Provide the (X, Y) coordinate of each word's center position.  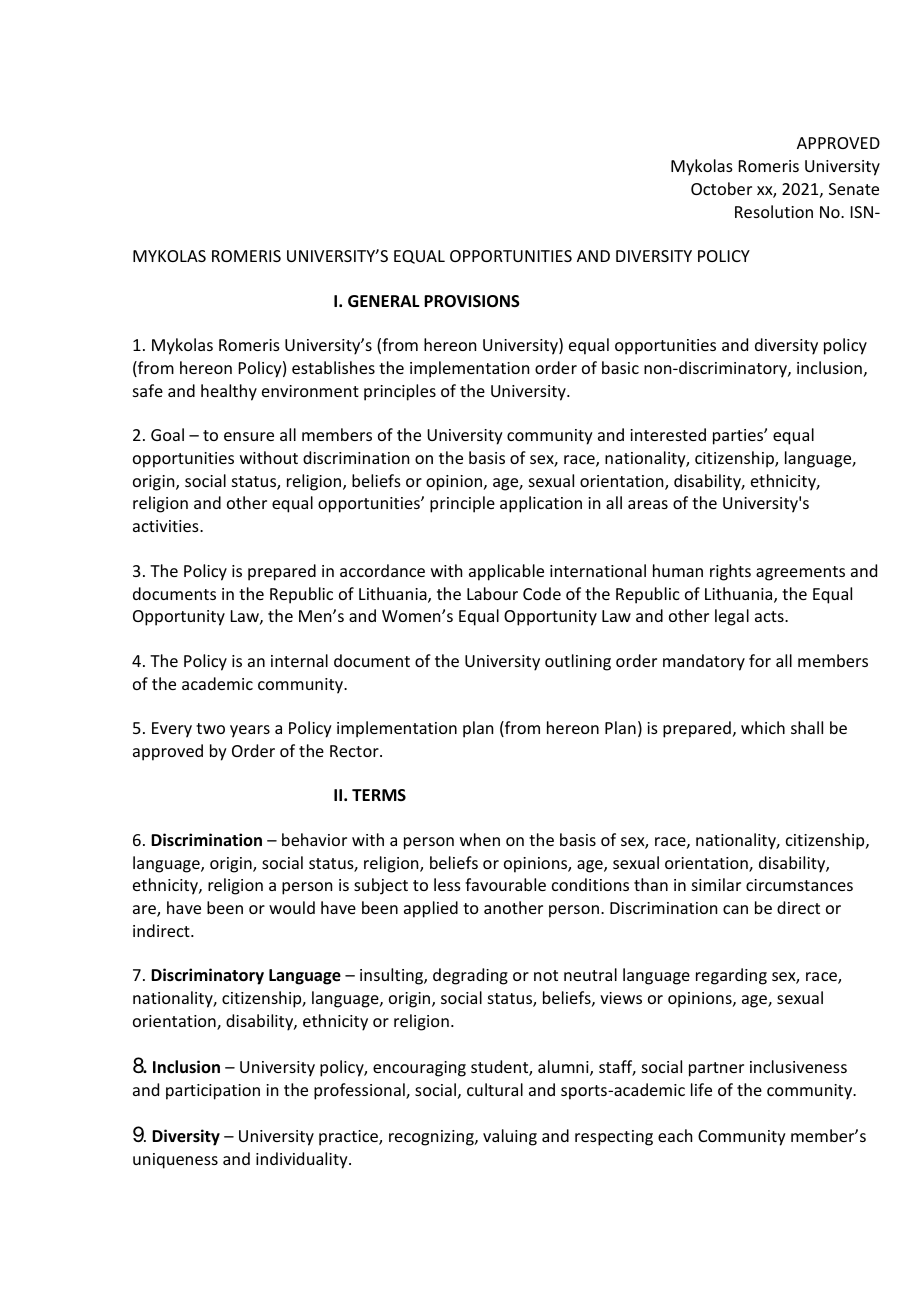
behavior (314, 839)
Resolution (774, 211)
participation (213, 1092)
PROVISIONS (472, 301)
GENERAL (383, 301)
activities (167, 526)
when (480, 839)
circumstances (799, 885)
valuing (510, 1137)
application (541, 504)
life (701, 1089)
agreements (800, 573)
